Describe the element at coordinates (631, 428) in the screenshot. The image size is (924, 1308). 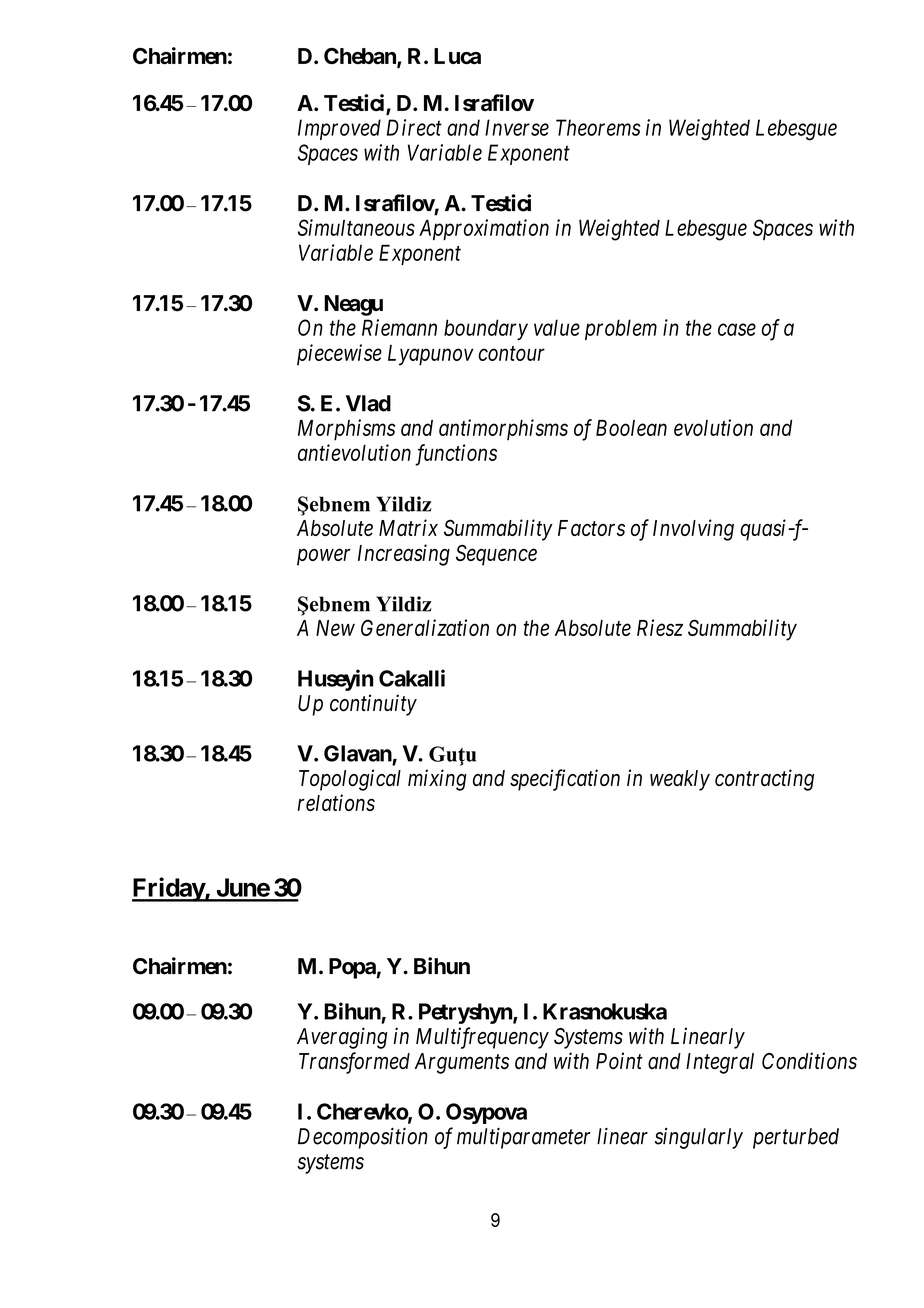
I see `Boolean` at that location.
